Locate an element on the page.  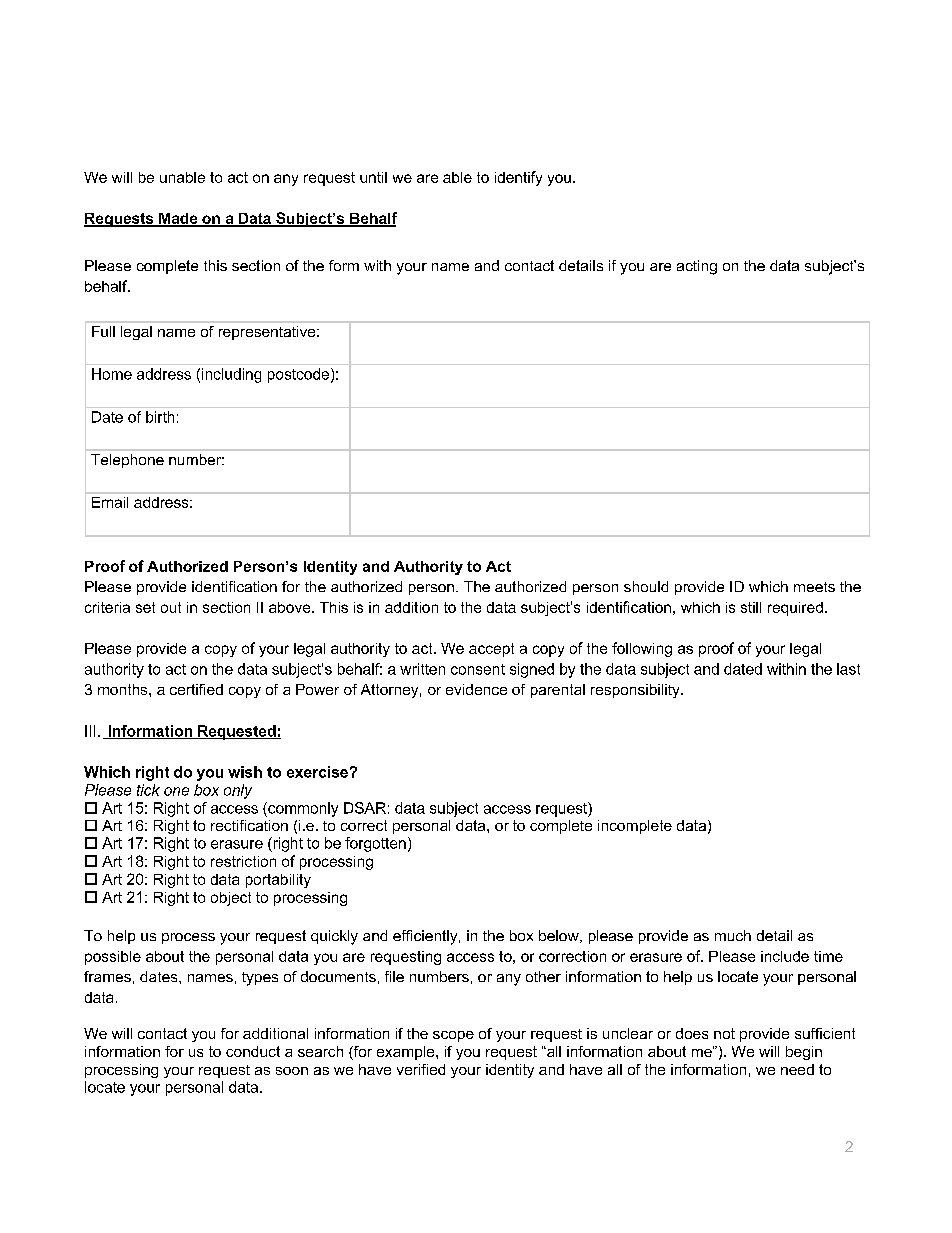
conduct is located at coordinates (253, 1051).
